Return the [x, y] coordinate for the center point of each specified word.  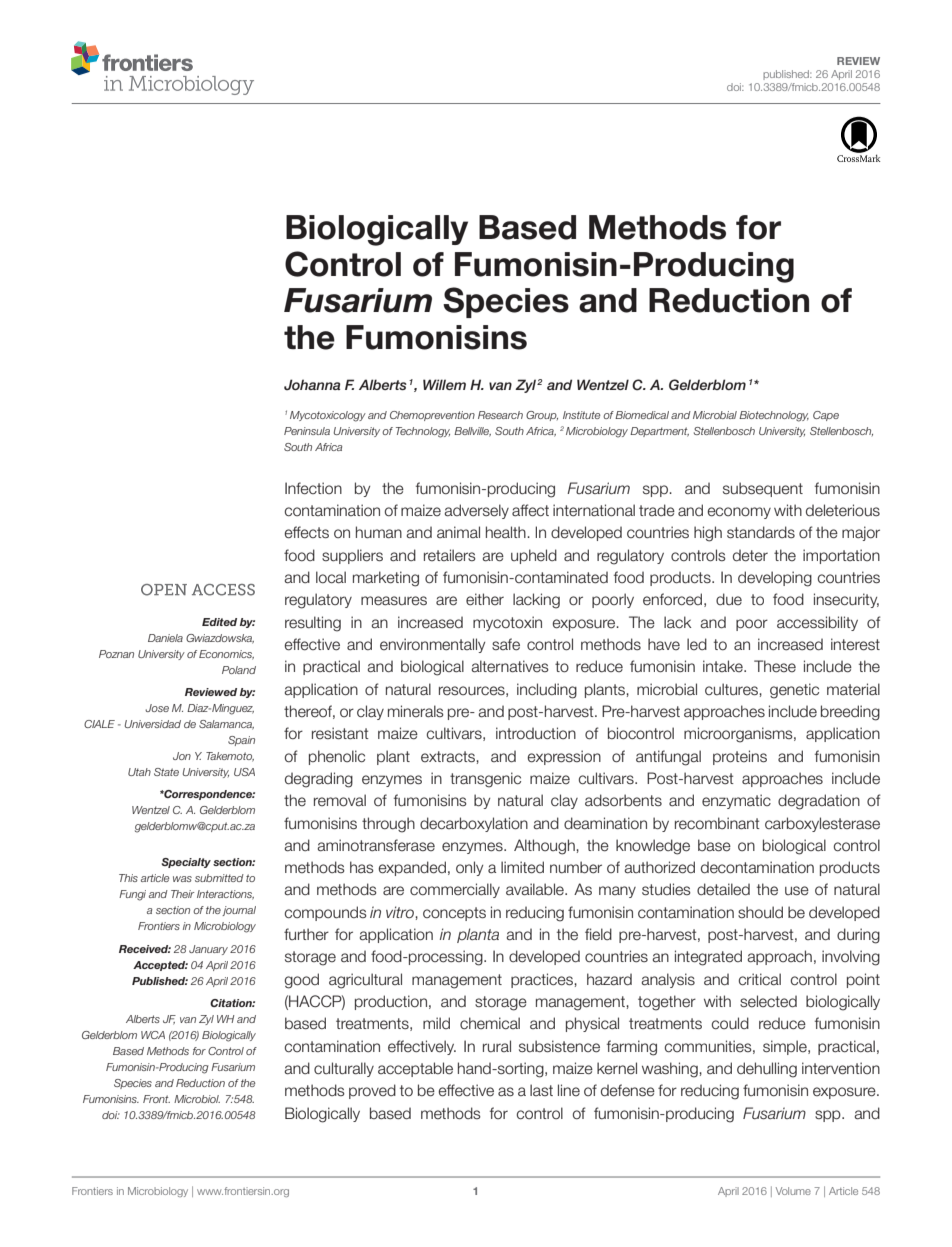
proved [372, 1091]
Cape [826, 416]
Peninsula [307, 431]
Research [500, 415]
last [541, 1090]
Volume [793, 1191]
